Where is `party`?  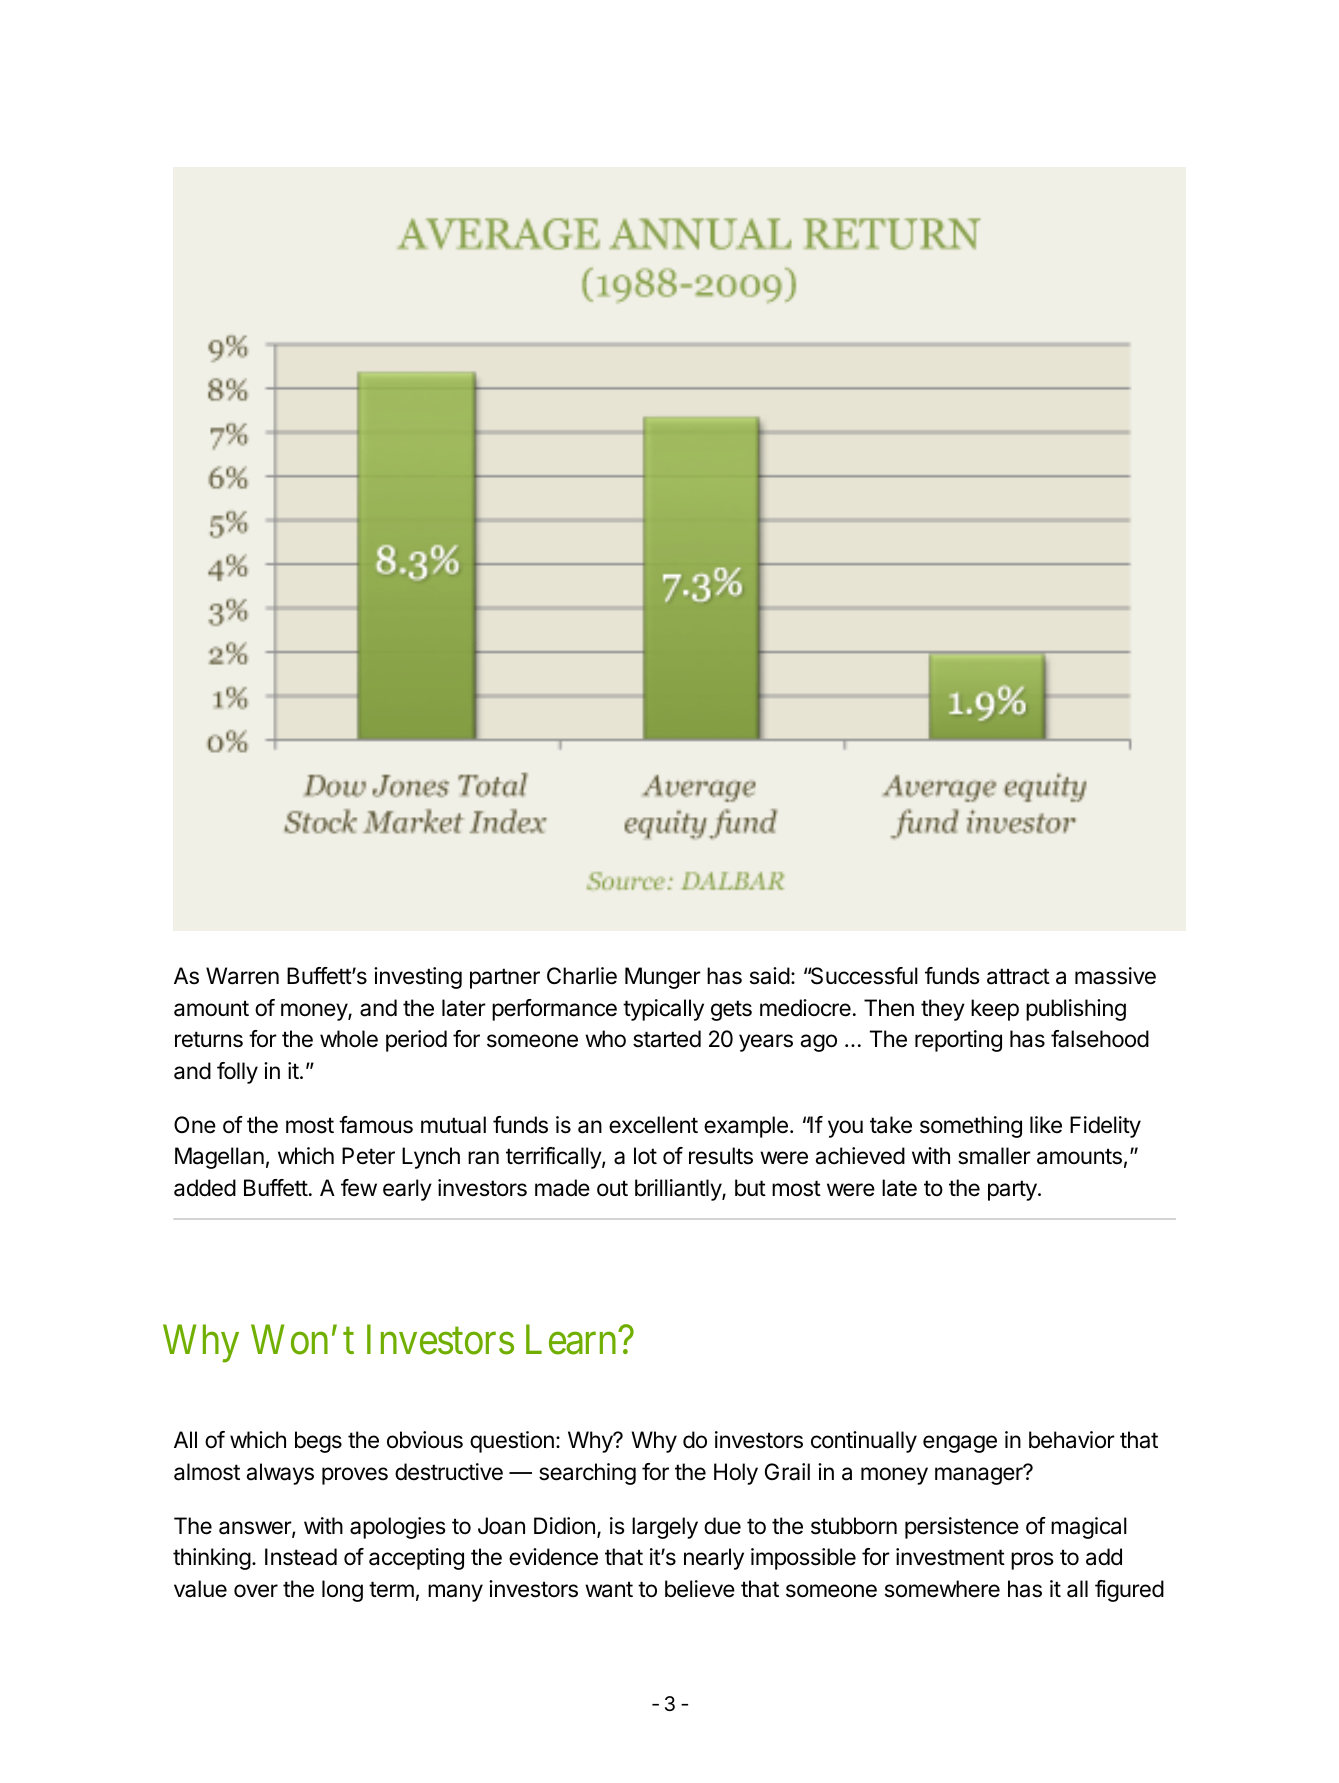 party is located at coordinates (1013, 1190).
